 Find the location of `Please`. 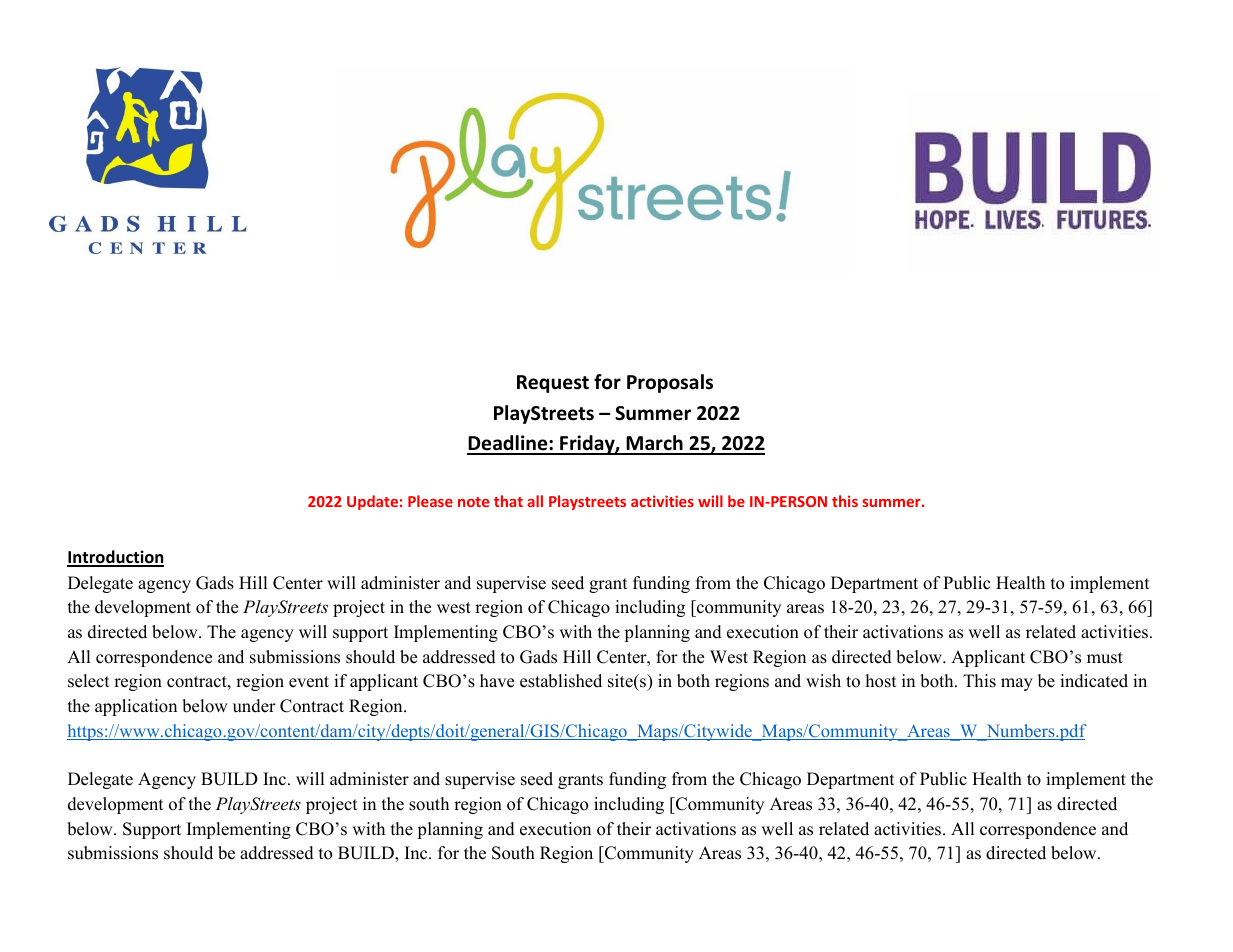

Please is located at coordinates (430, 501).
